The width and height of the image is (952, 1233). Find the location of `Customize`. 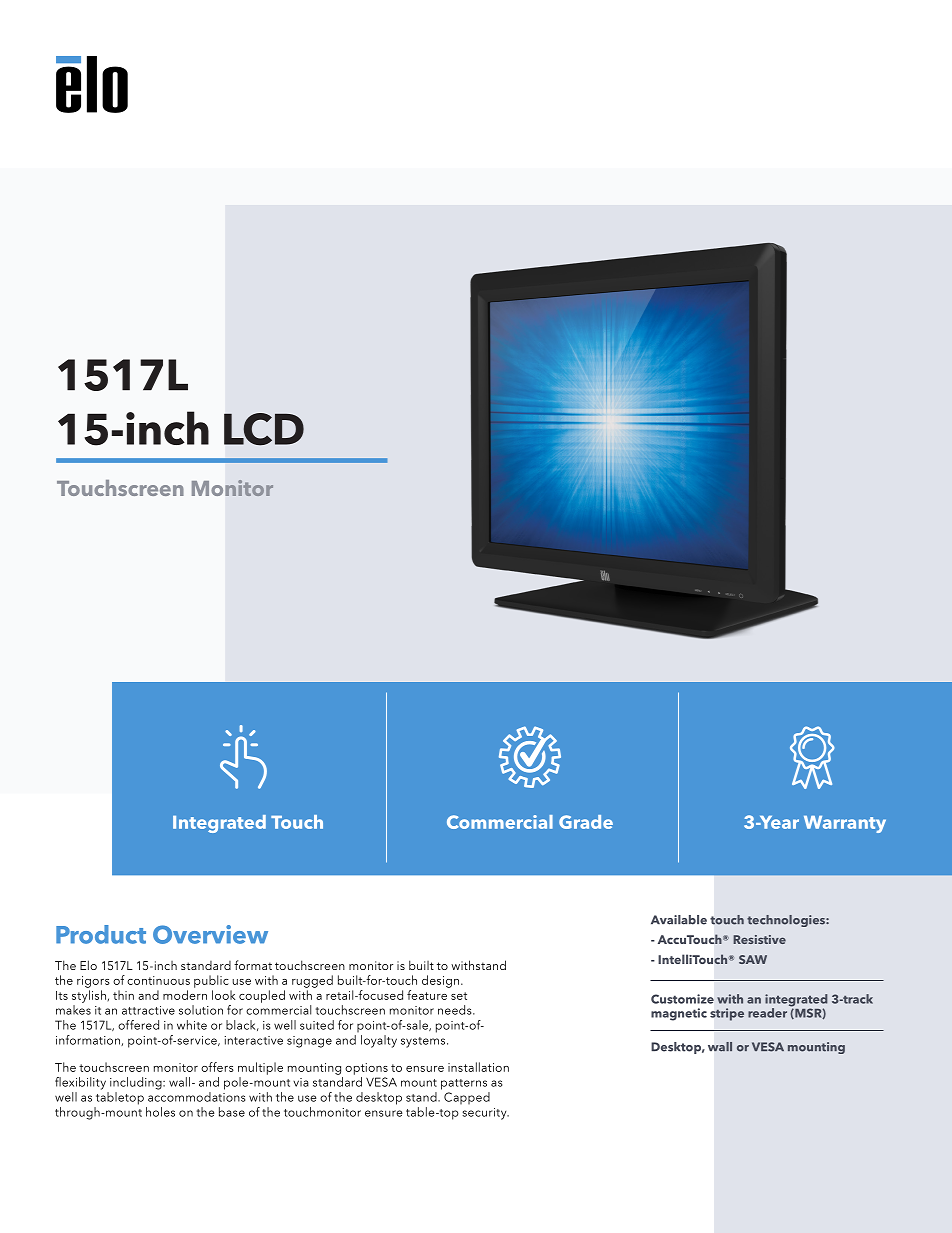

Customize is located at coordinates (682, 999).
